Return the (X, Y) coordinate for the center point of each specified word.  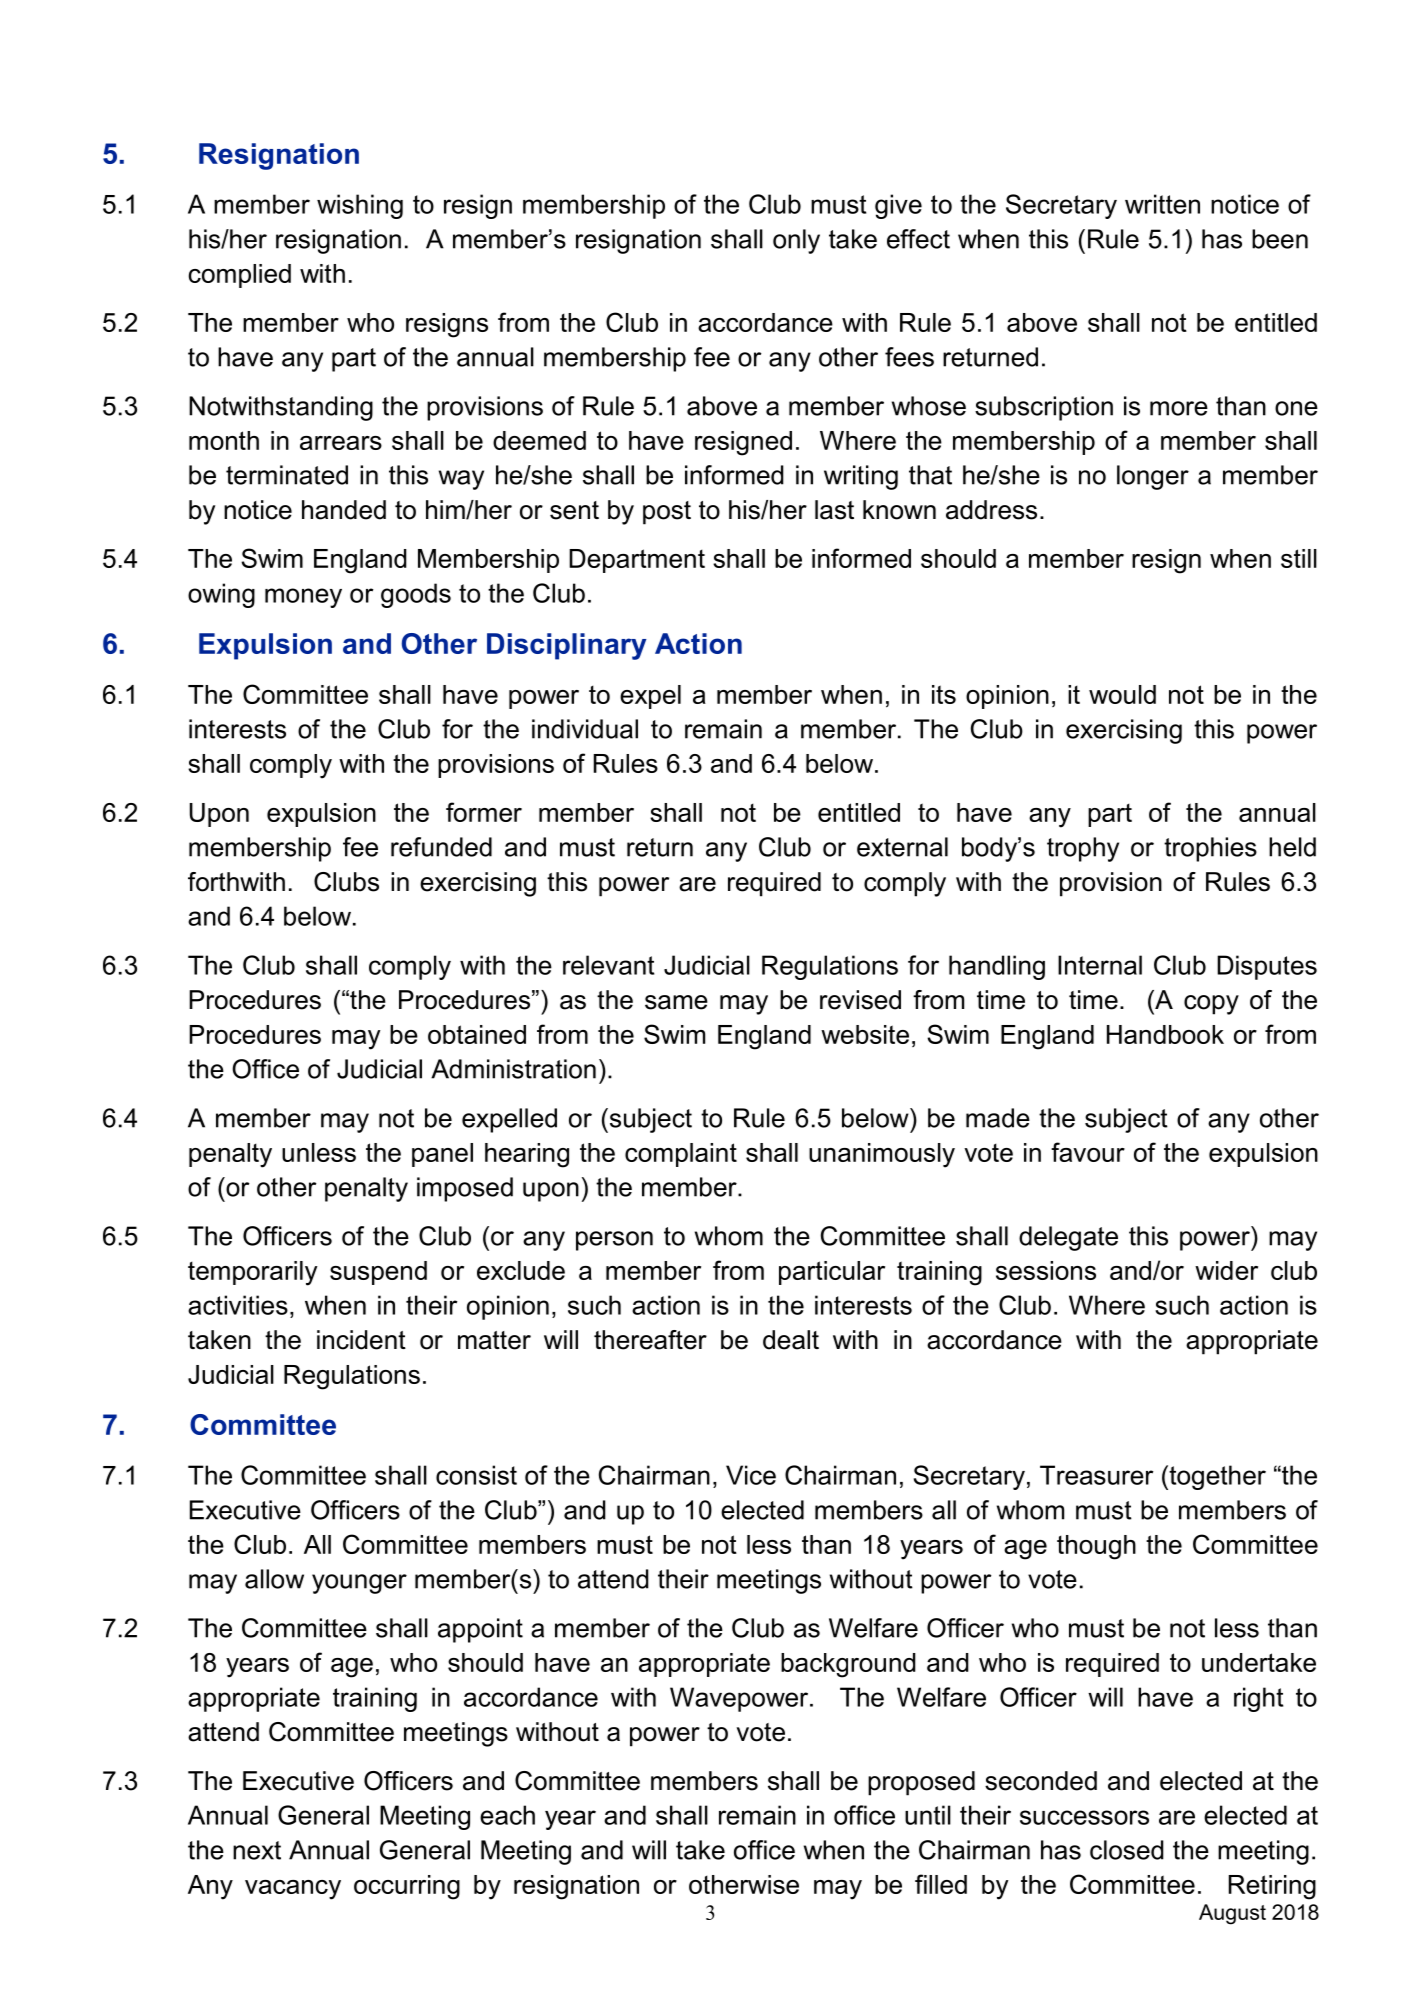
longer (1153, 477)
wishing (360, 206)
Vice (751, 1475)
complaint (681, 1155)
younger (359, 1584)
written (1162, 204)
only (796, 241)
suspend (378, 1273)
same (676, 1002)
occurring (407, 1887)
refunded (441, 847)
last (834, 510)
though (1096, 1547)
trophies (1210, 849)
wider (1226, 1270)
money (303, 598)
